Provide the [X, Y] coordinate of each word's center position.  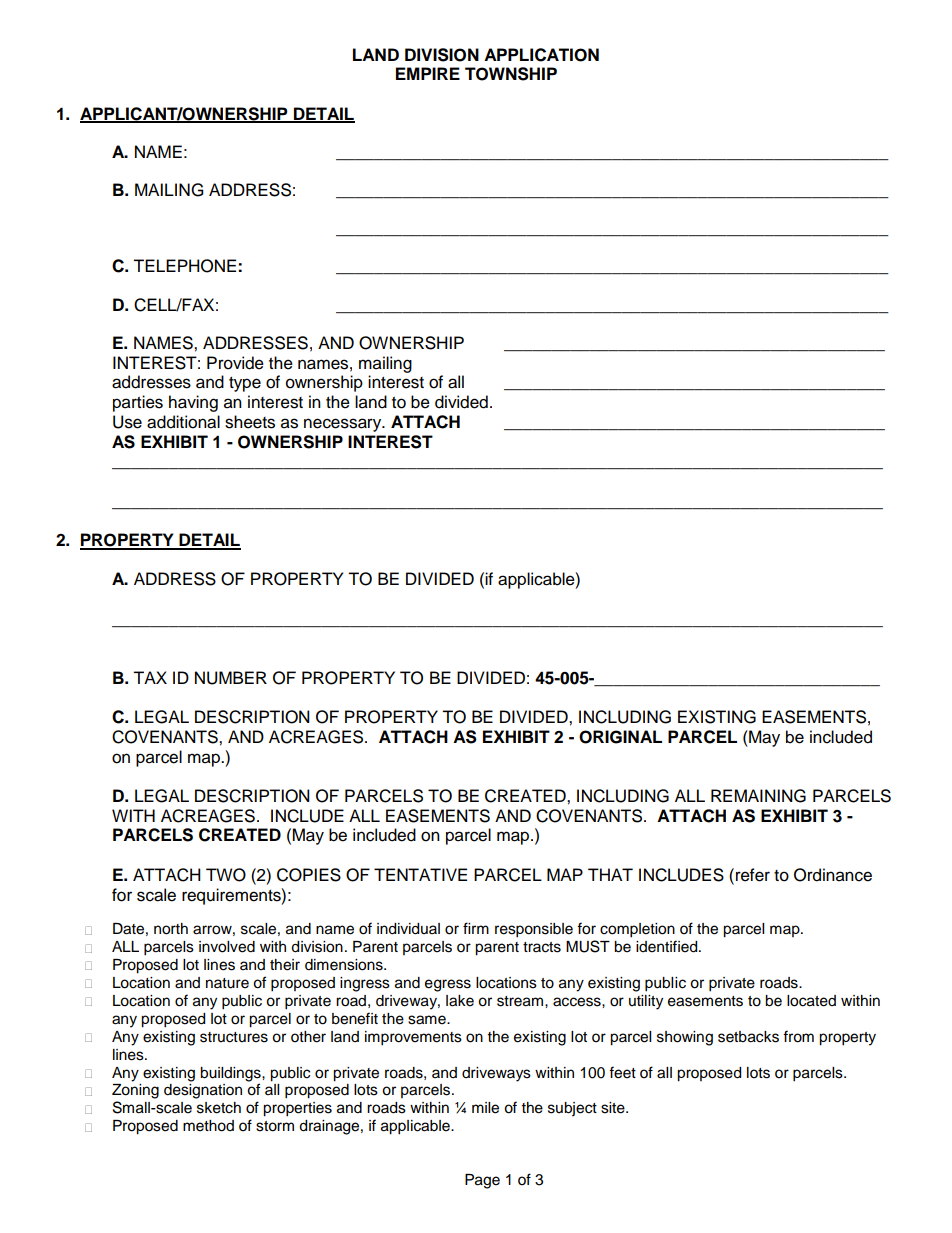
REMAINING [758, 796]
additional [183, 422]
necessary [344, 425]
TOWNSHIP [511, 74]
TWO [226, 875]
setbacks [748, 1037]
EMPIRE [428, 73]
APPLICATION [541, 55]
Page [482, 1181]
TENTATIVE [420, 874]
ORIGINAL [620, 737]
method [208, 1126]
